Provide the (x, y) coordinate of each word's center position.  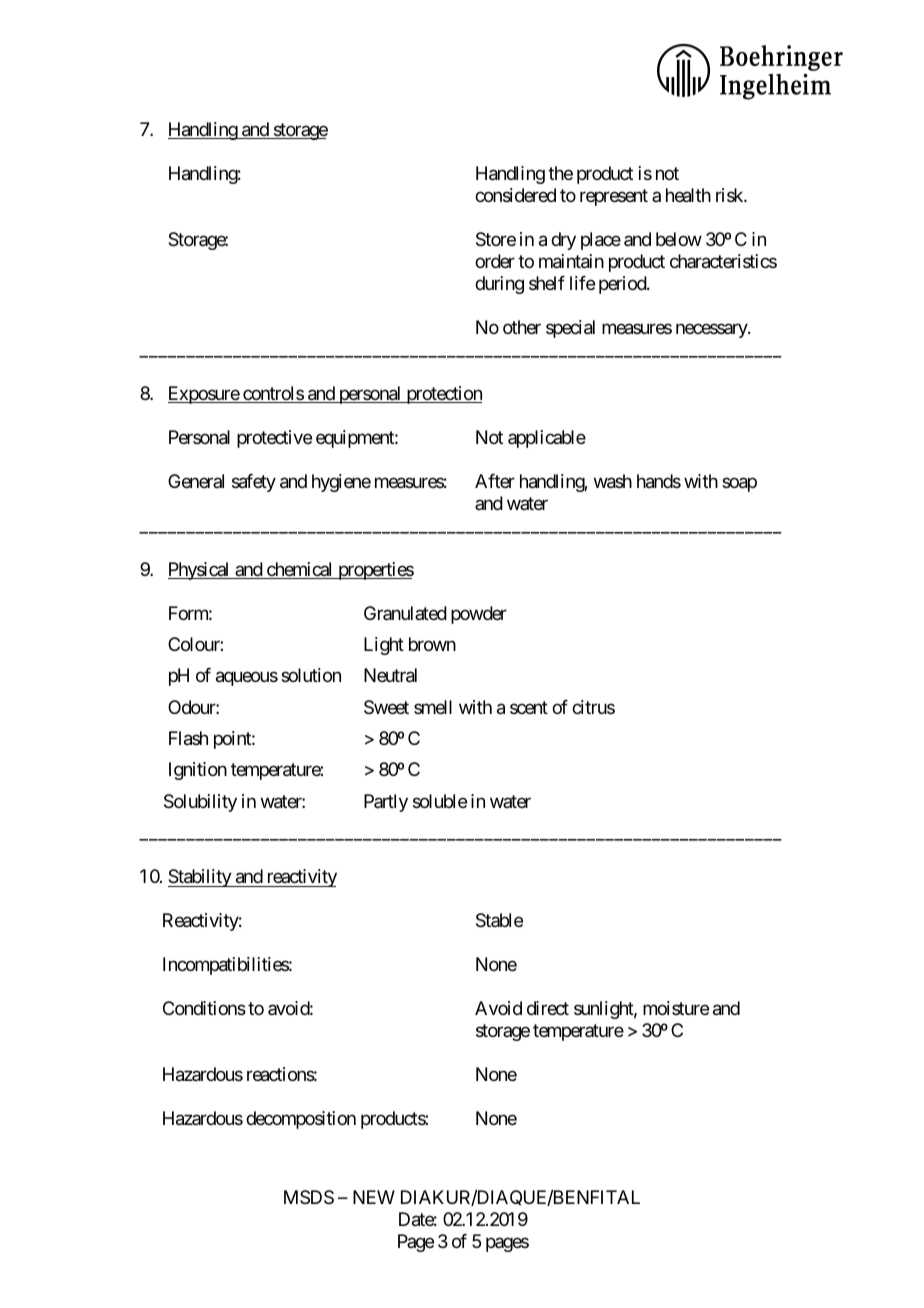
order (495, 261)
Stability (200, 878)
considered (515, 195)
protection (443, 395)
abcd (750, 72)
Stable (499, 920)
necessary (712, 330)
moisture (676, 1008)
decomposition (301, 1120)
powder (479, 615)
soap (739, 484)
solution (311, 675)
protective (274, 439)
